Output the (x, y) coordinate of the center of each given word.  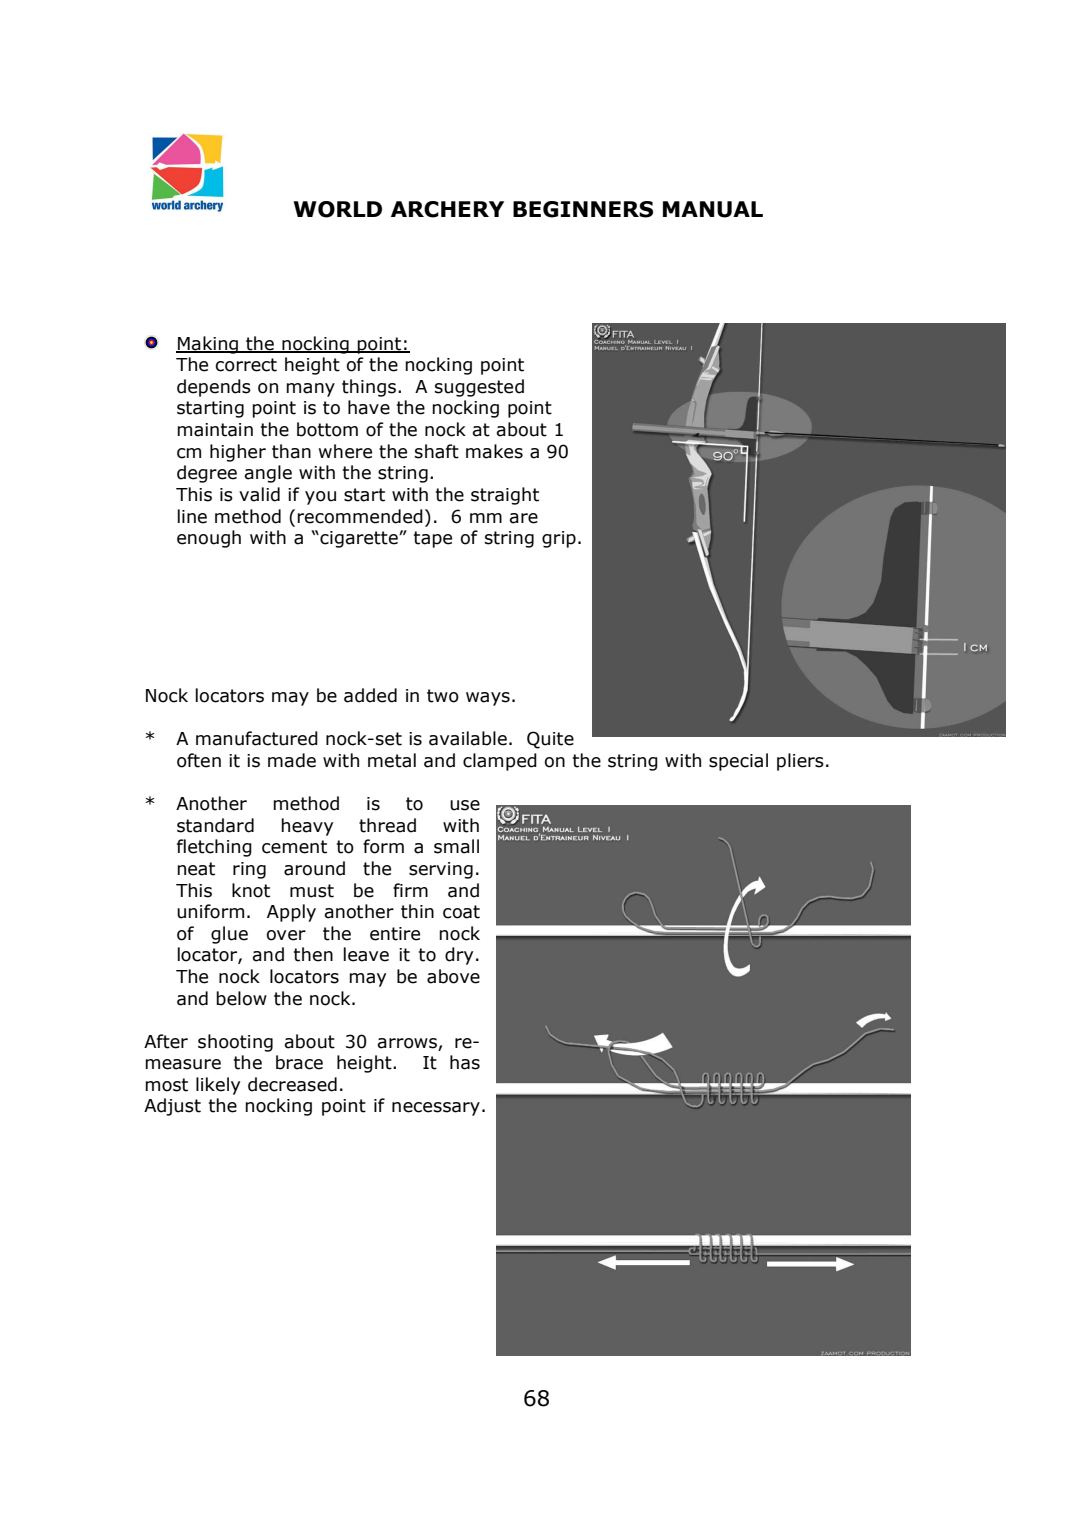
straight (505, 496)
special (738, 762)
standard (215, 825)
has (465, 1062)
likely (218, 1086)
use (465, 805)
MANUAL (713, 209)
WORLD (337, 209)
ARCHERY (447, 209)
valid (259, 494)
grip (559, 539)
